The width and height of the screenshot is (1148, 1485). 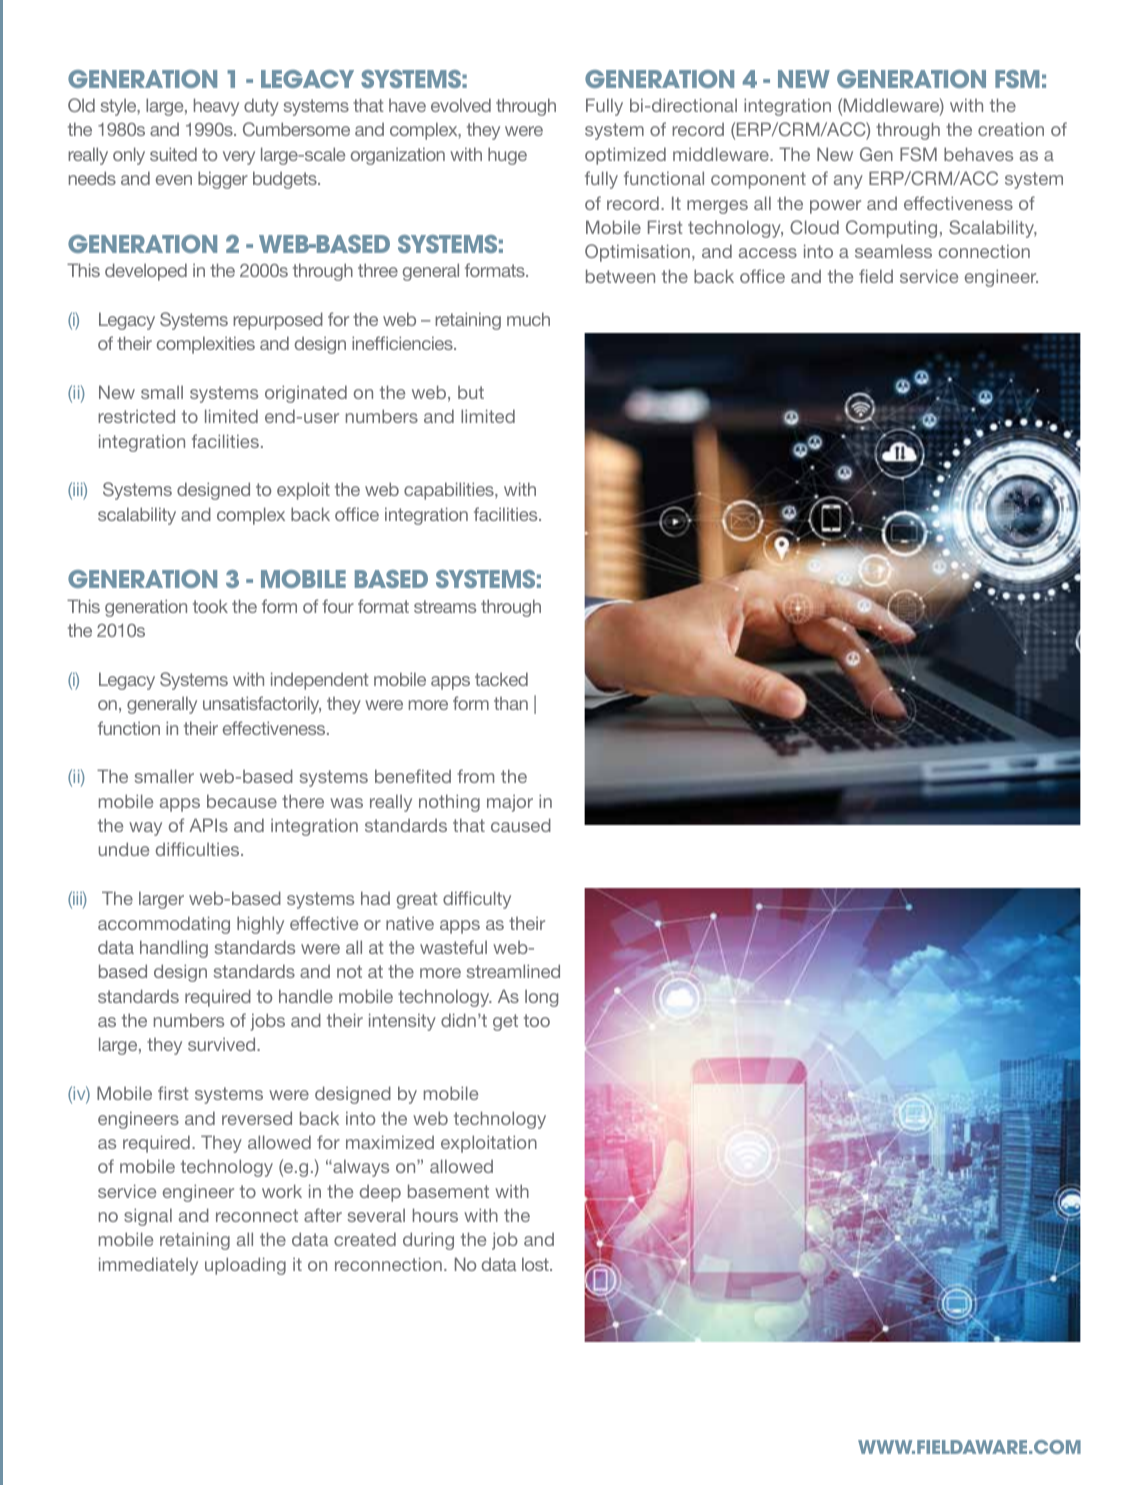 What do you see at coordinates (507, 156) in the screenshot?
I see `huge` at bounding box center [507, 156].
